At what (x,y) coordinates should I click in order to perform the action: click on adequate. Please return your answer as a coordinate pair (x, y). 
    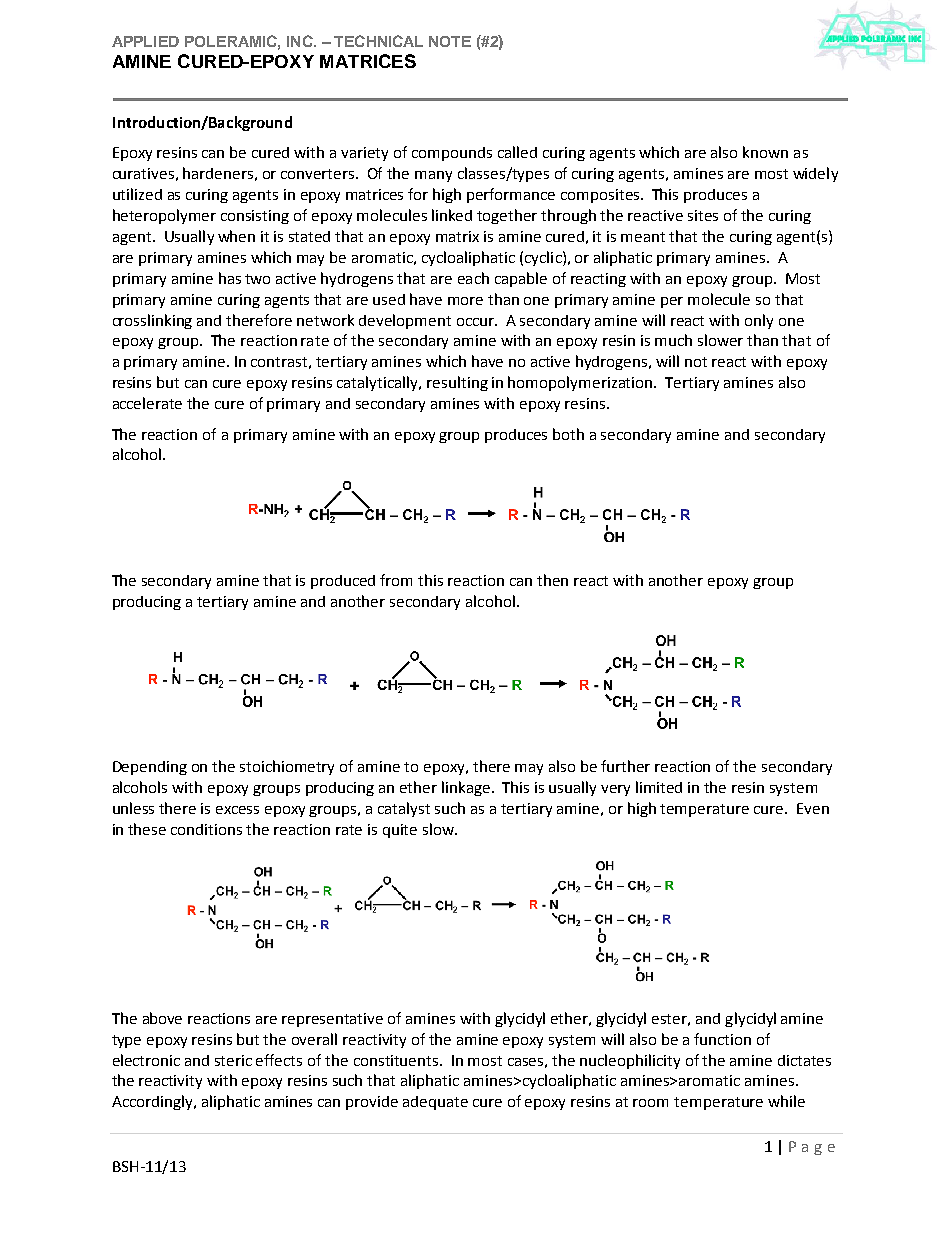
    Looking at the image, I should click on (435, 1103).
